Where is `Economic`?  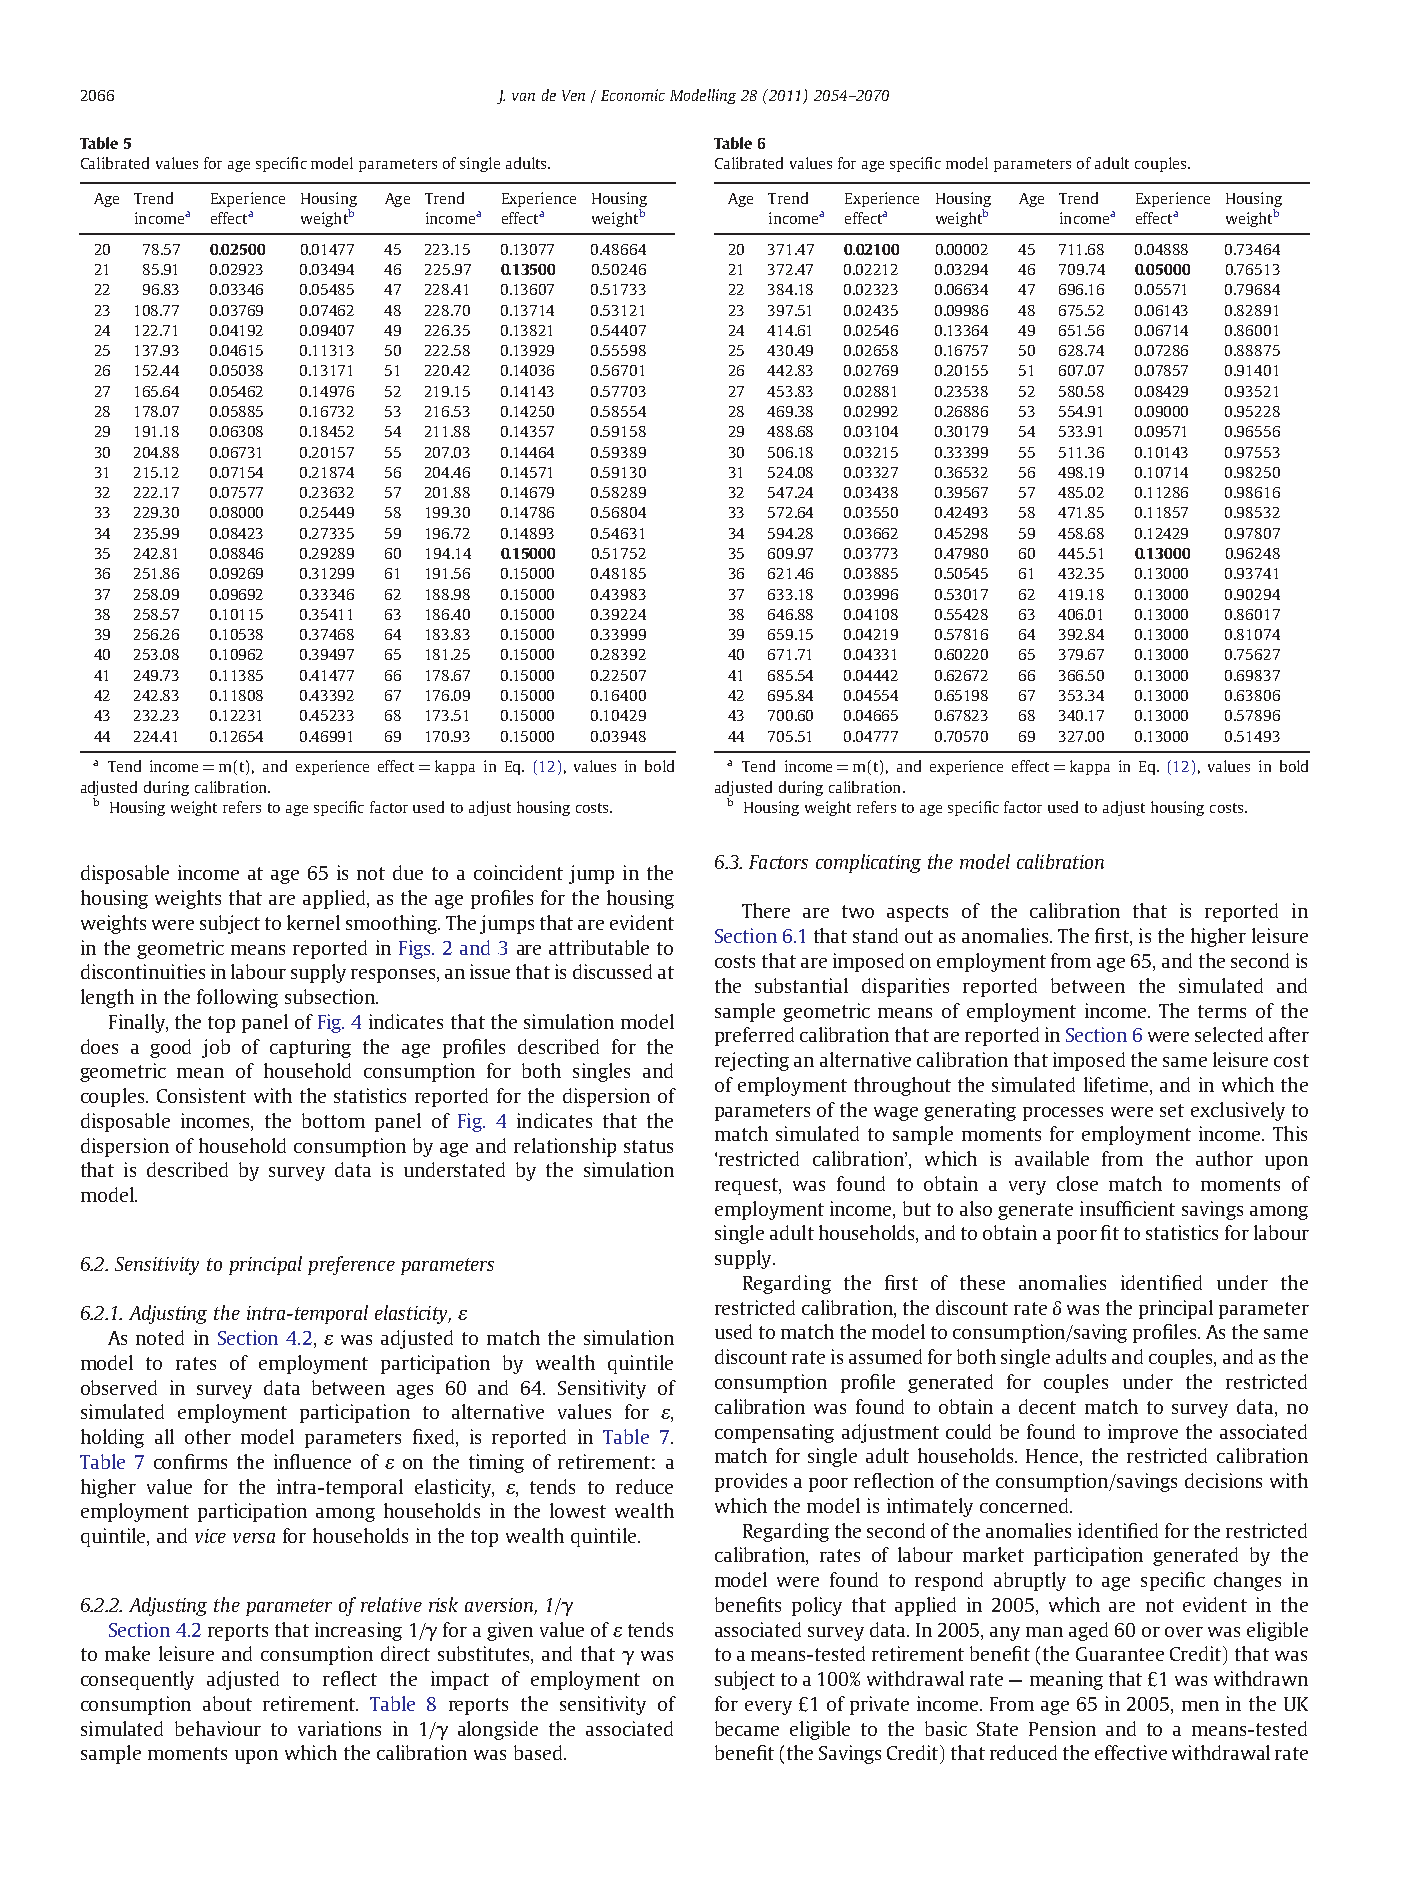
Economic is located at coordinates (633, 95).
